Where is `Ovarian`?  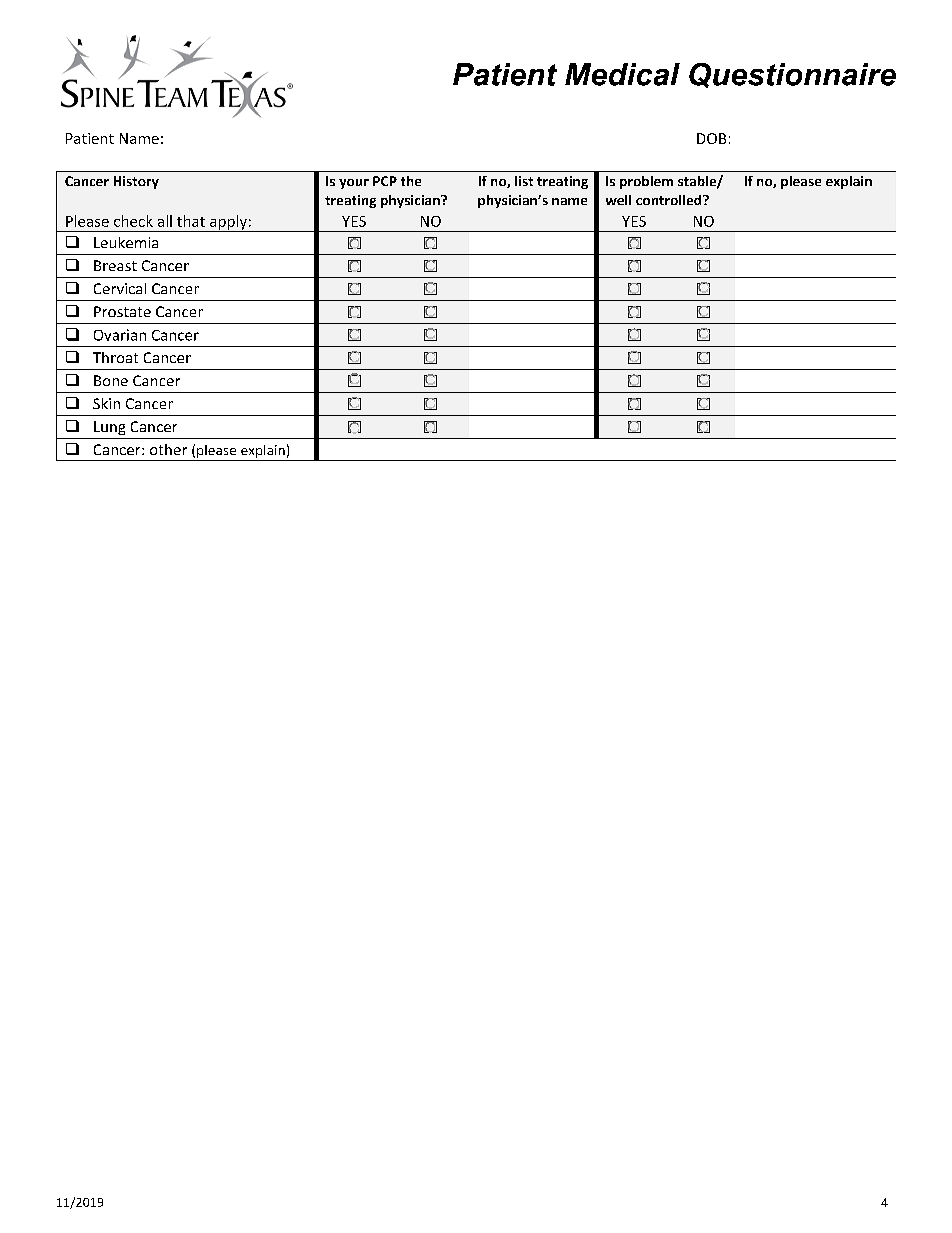
Ovarian is located at coordinates (120, 335).
